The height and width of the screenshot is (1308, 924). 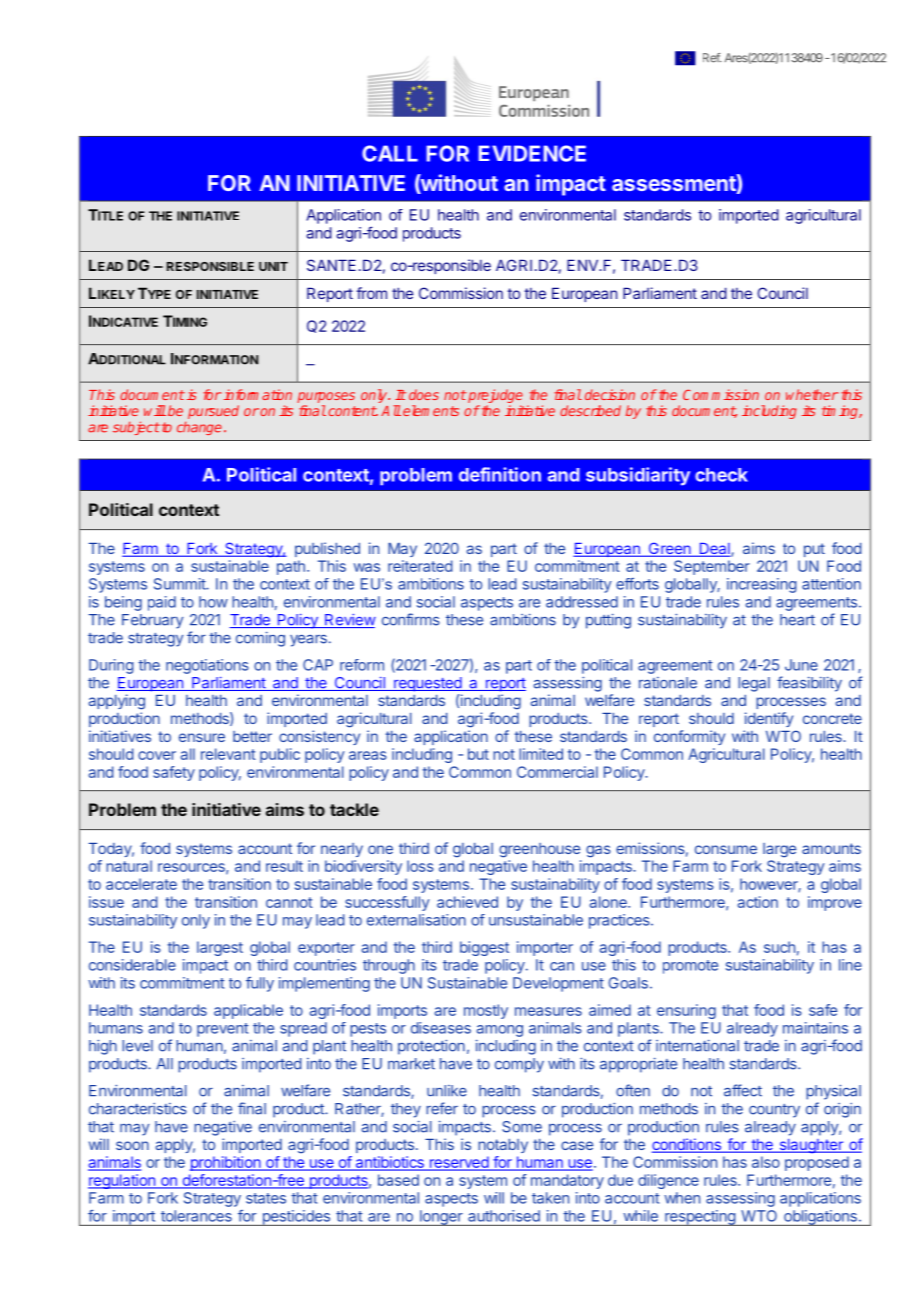 I want to click on loss, so click(x=420, y=866).
